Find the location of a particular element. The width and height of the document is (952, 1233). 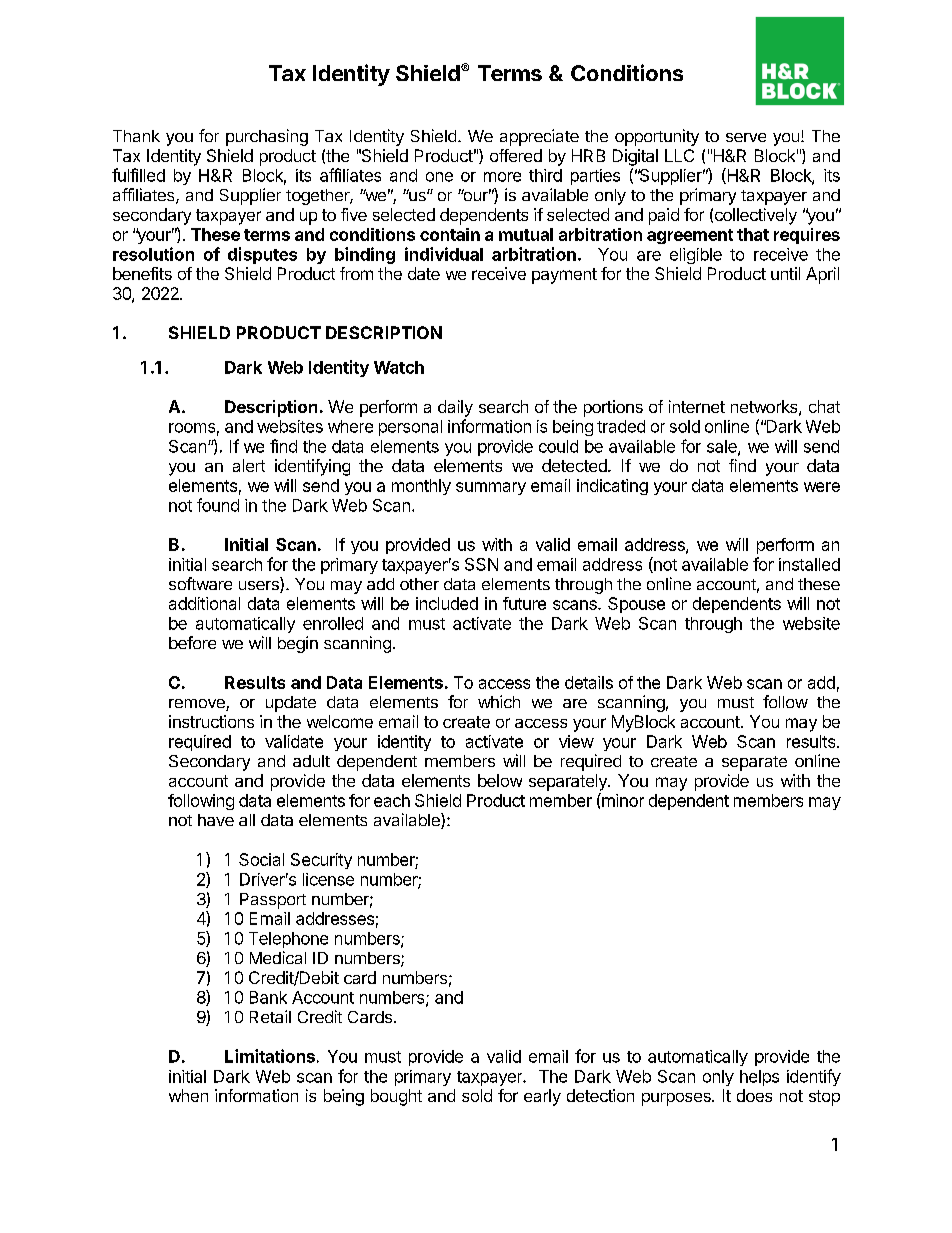

serve is located at coordinates (746, 137).
